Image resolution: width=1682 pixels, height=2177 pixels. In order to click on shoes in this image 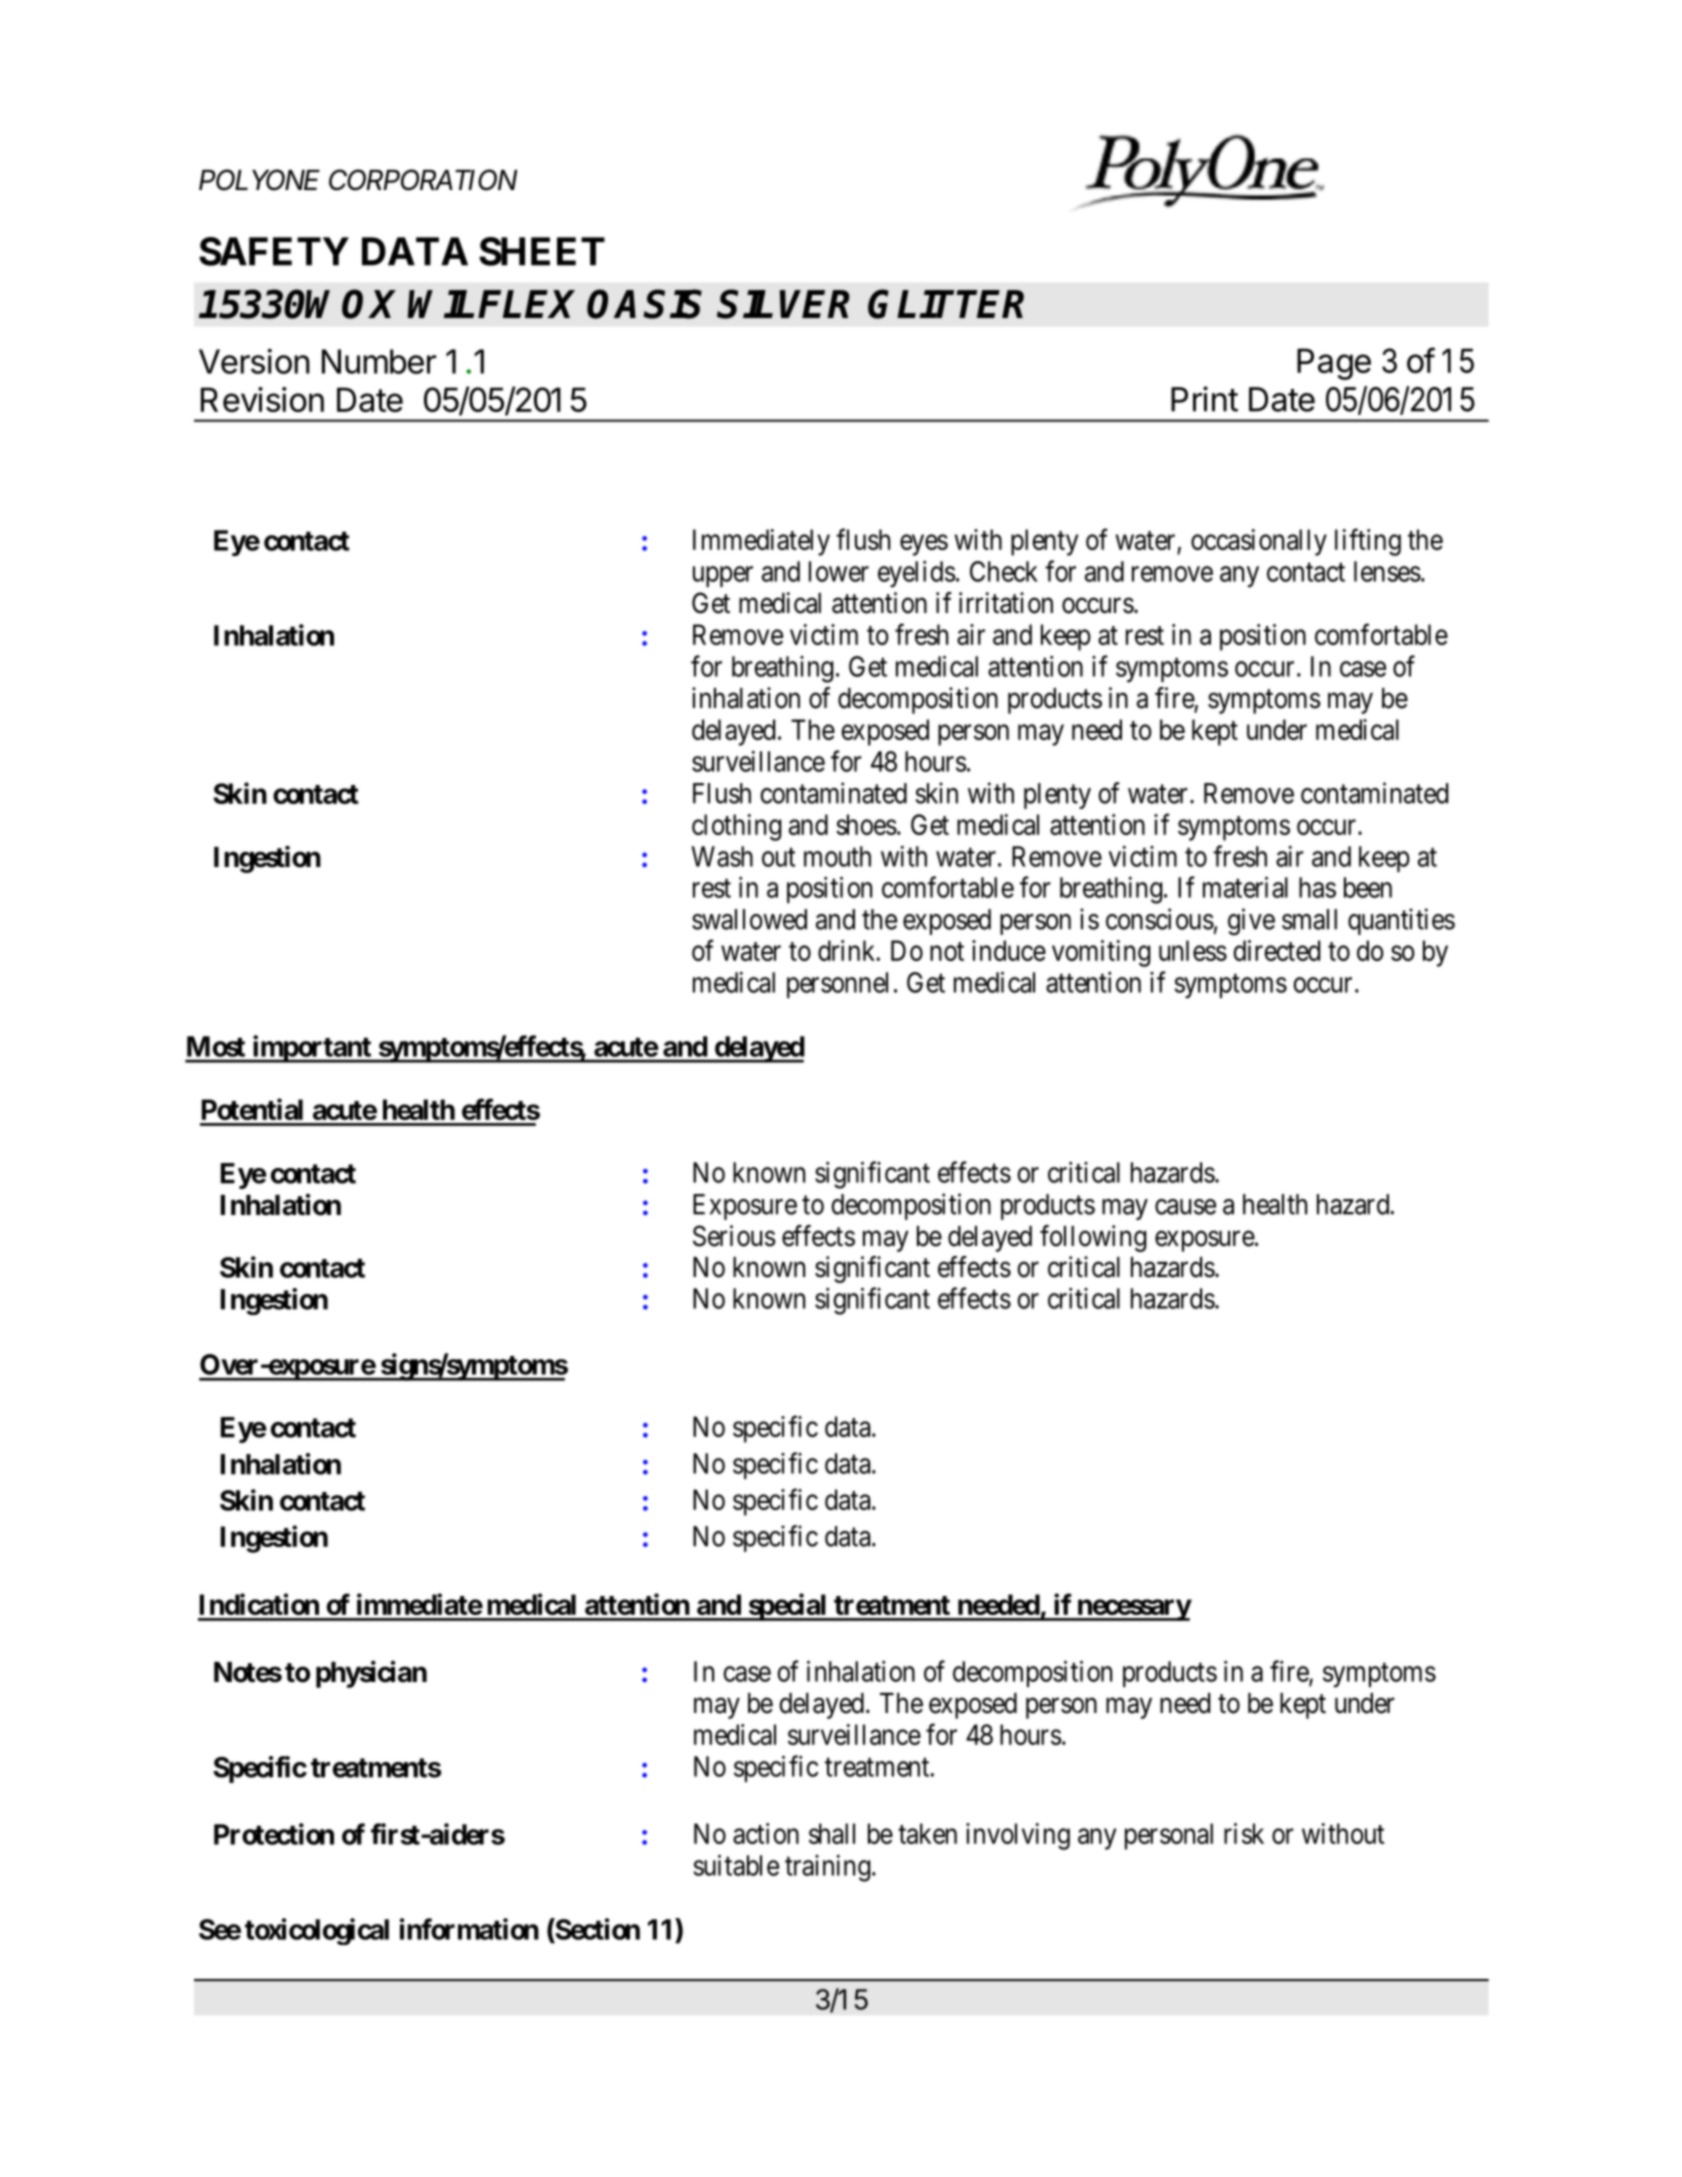, I will do `click(866, 824)`.
